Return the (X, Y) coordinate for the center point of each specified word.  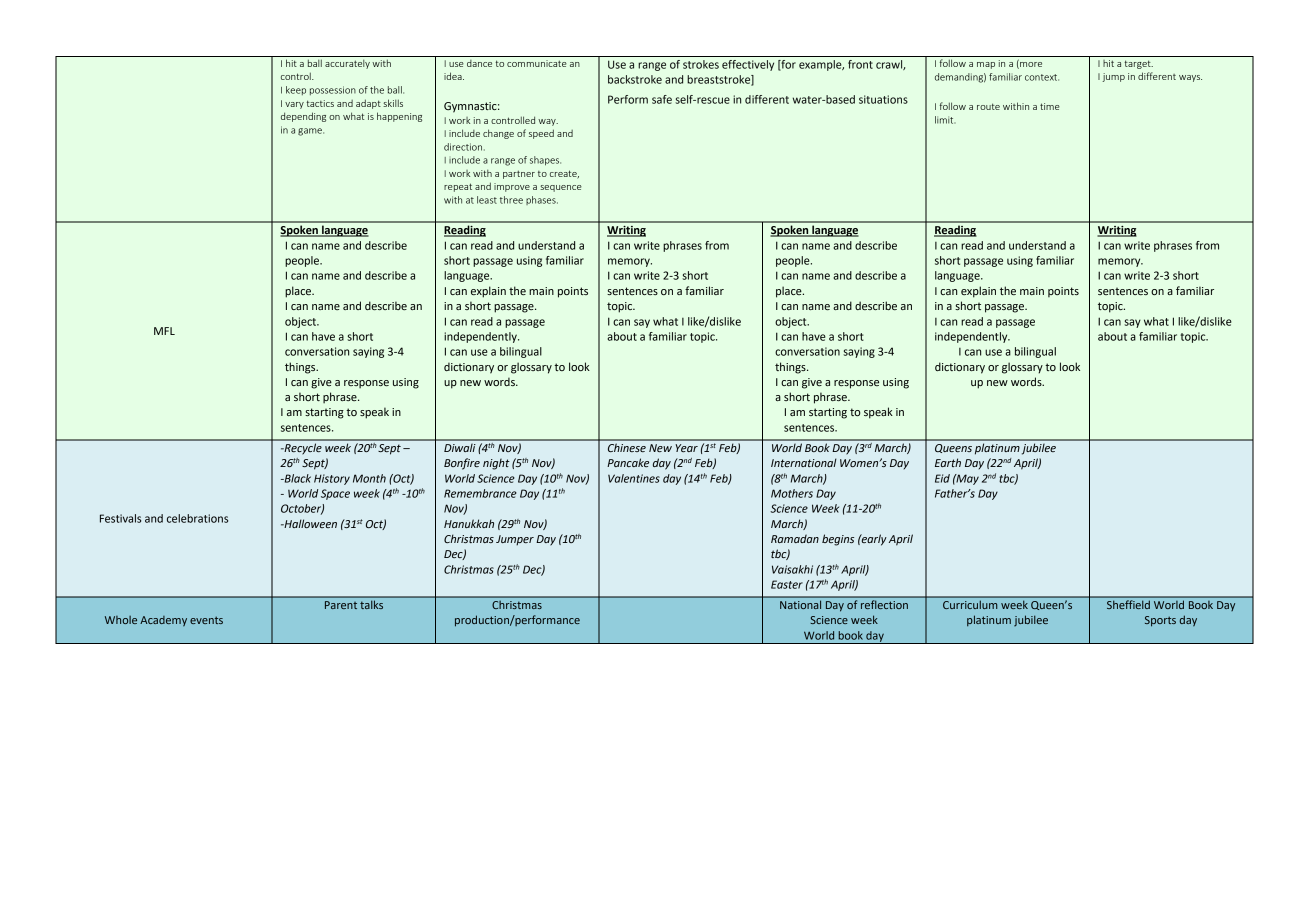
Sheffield (1128, 604)
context (1042, 77)
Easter (787, 584)
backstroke (635, 79)
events (206, 620)
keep (296, 90)
